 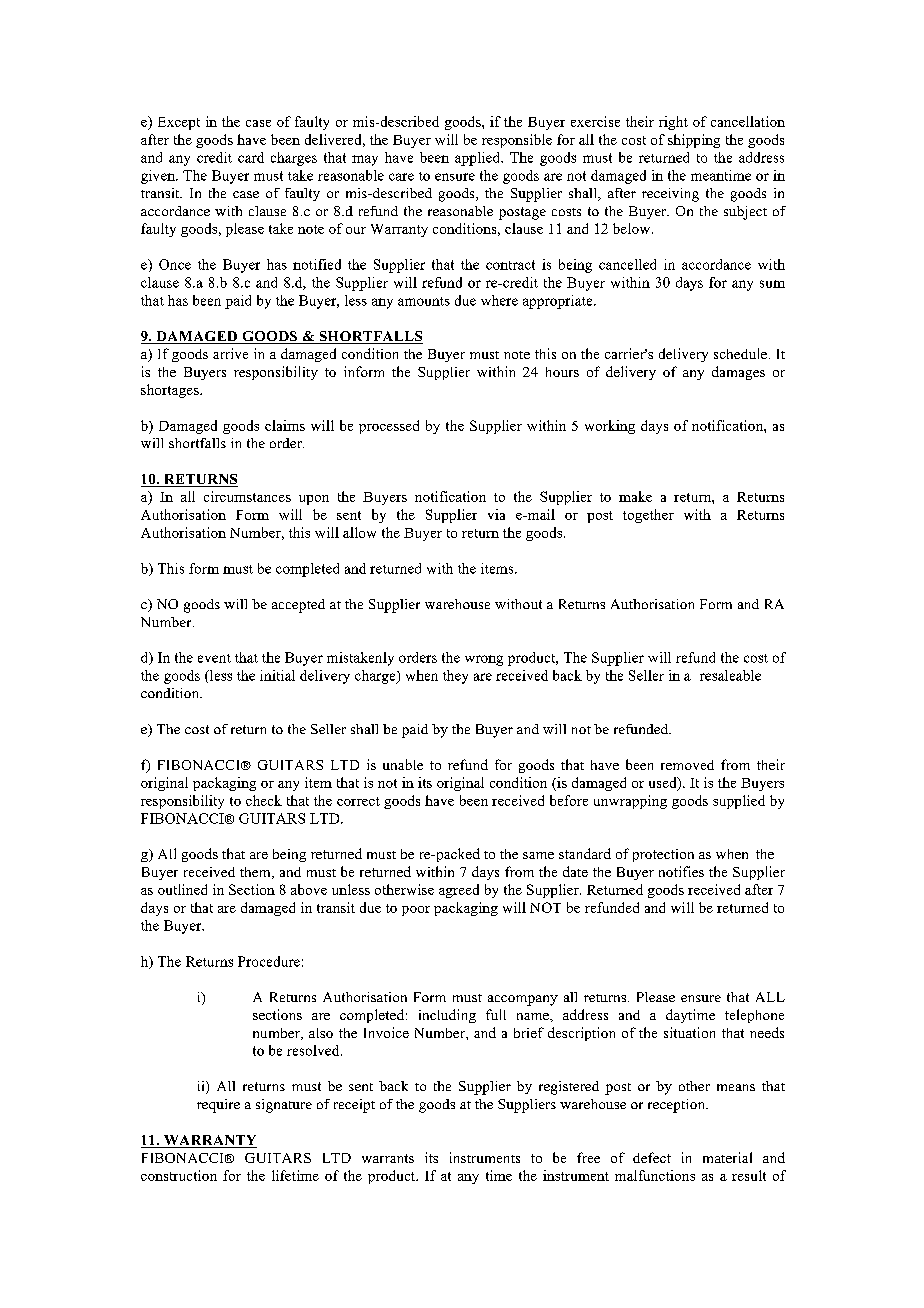 What do you see at coordinates (388, 1158) in the image?
I see `warrants` at bounding box center [388, 1158].
